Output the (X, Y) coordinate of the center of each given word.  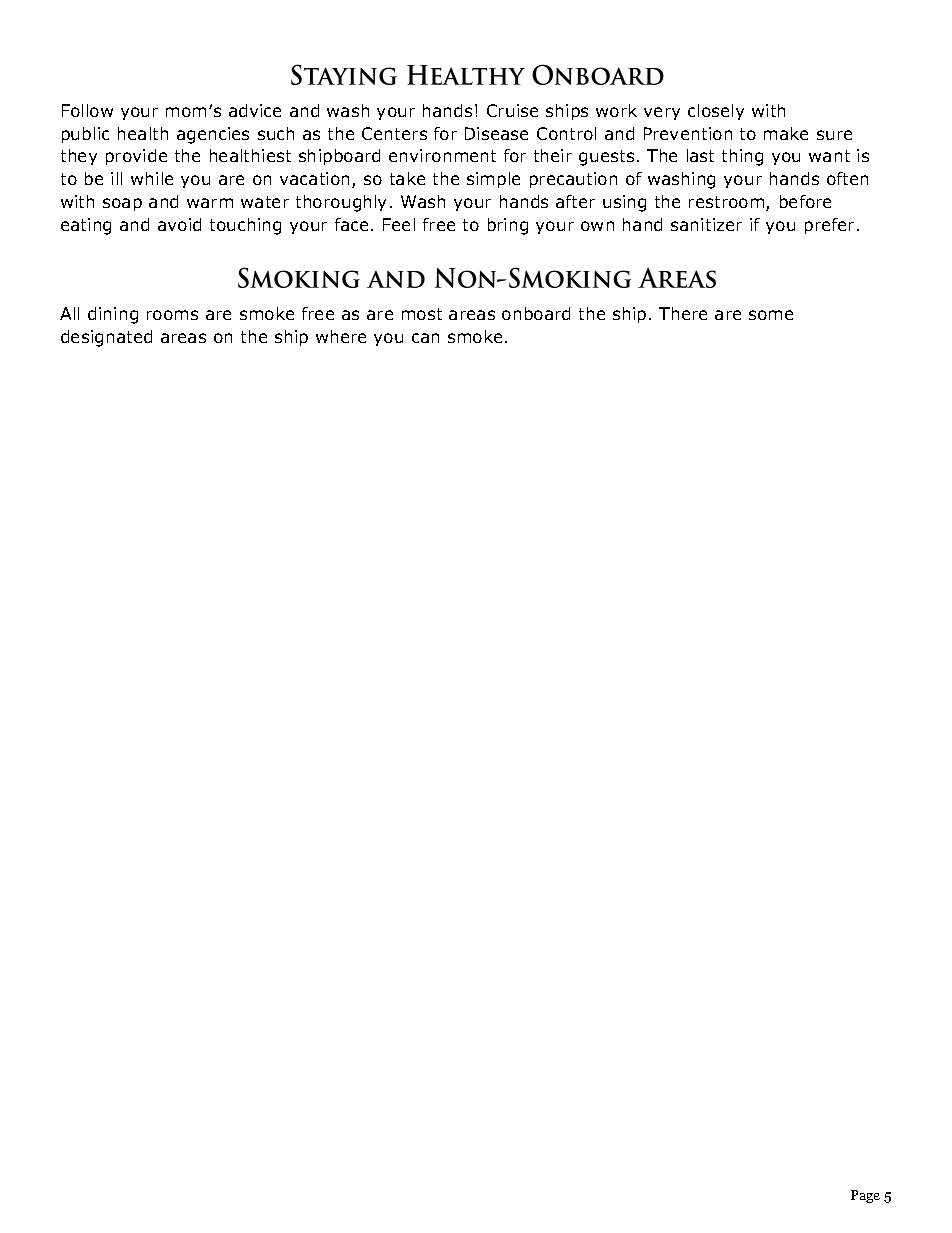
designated (106, 338)
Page (865, 1196)
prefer (831, 226)
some (771, 315)
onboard (536, 313)
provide (136, 157)
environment (442, 155)
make (786, 133)
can (425, 338)
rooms (172, 315)
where (341, 336)
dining (113, 315)
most (422, 314)
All (69, 313)
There (683, 313)
